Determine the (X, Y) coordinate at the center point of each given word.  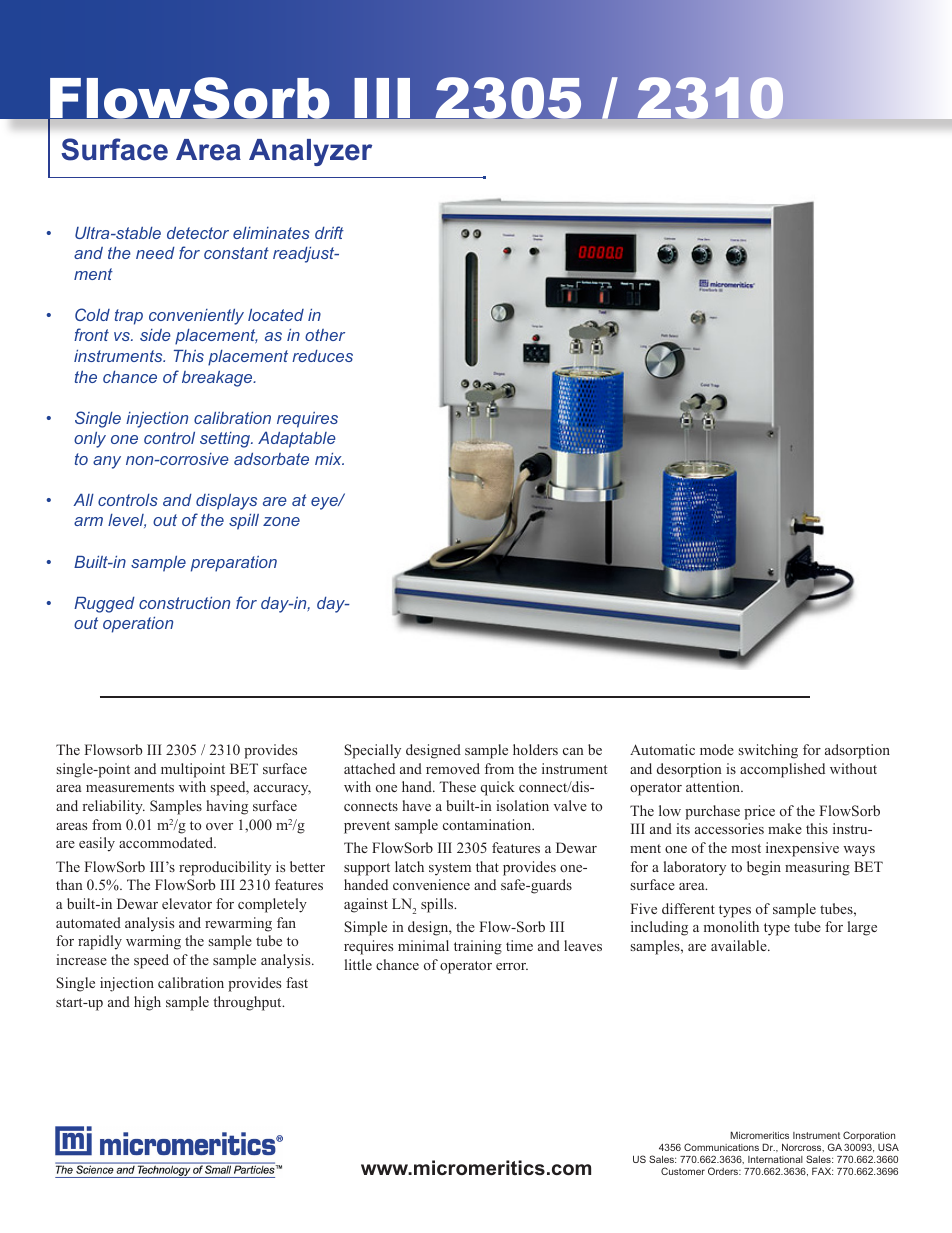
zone (281, 521)
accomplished (782, 770)
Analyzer (310, 152)
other (325, 335)
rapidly (100, 942)
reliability (113, 807)
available (740, 945)
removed (453, 768)
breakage (218, 379)
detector (198, 233)
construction (184, 603)
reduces (322, 356)
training (478, 947)
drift (329, 232)
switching (768, 751)
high (147, 1003)
